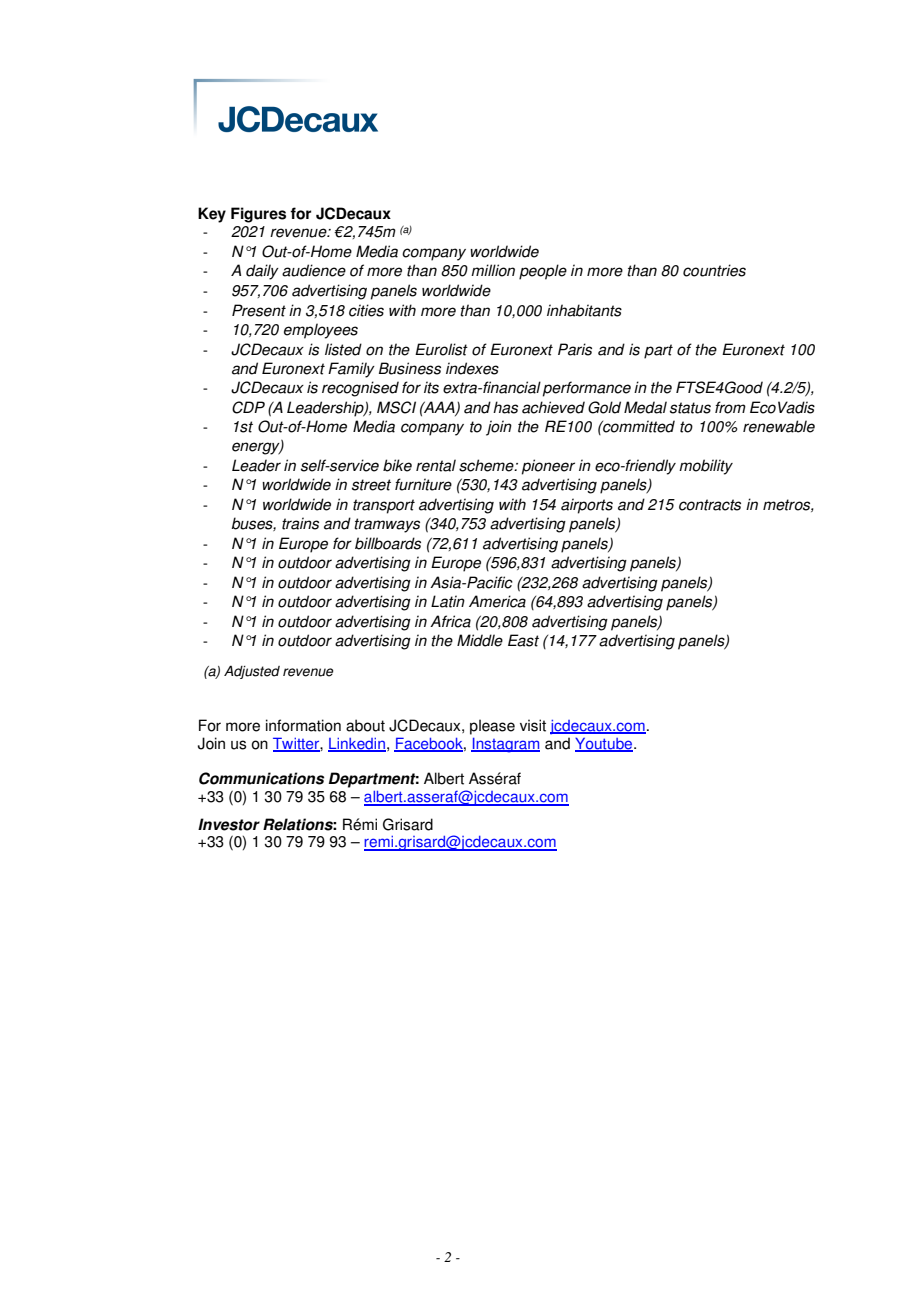  Describe the element at coordinates (472, 368) in the screenshot. I see `indexes` at that location.
